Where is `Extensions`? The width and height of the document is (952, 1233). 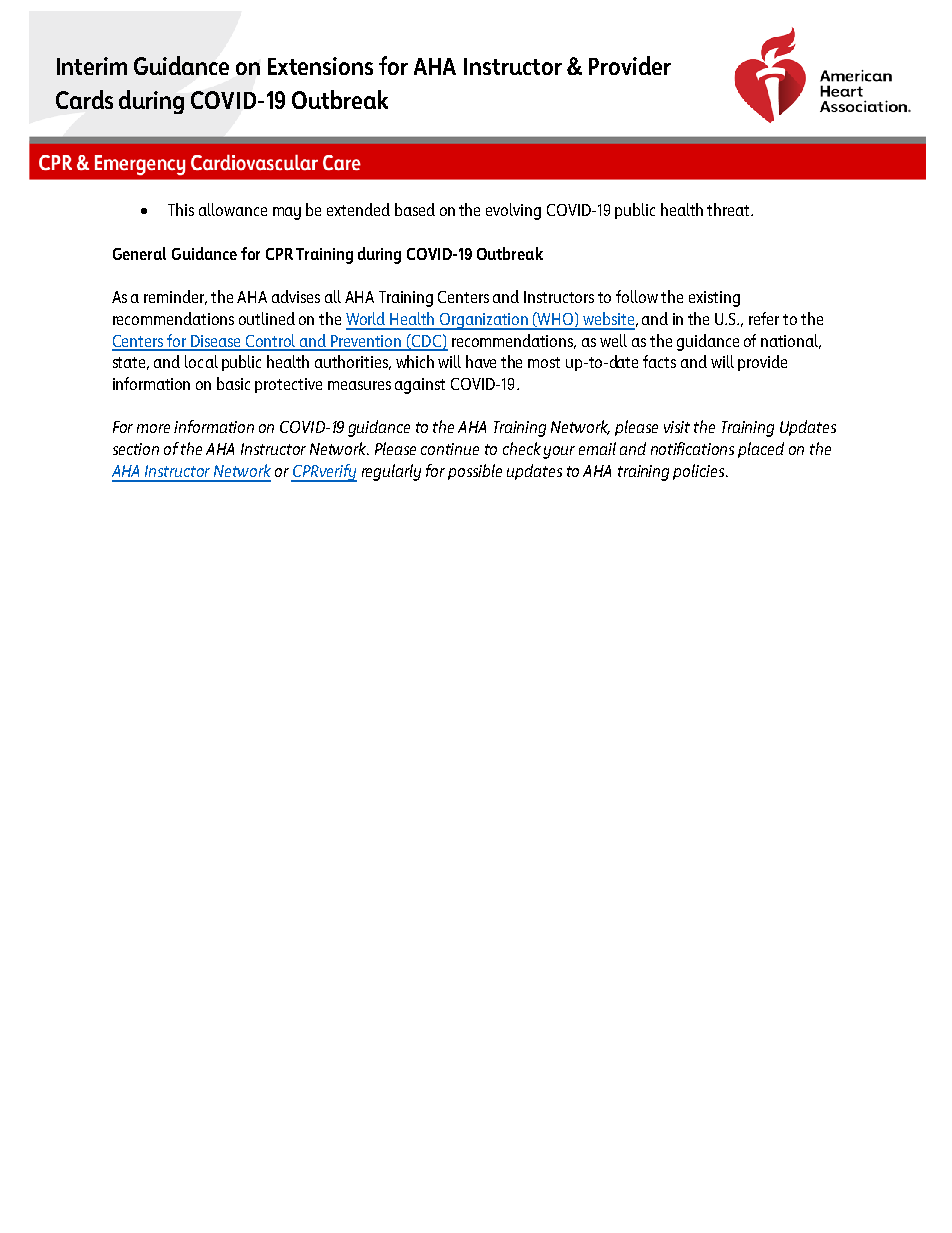
Extensions is located at coordinates (320, 66).
